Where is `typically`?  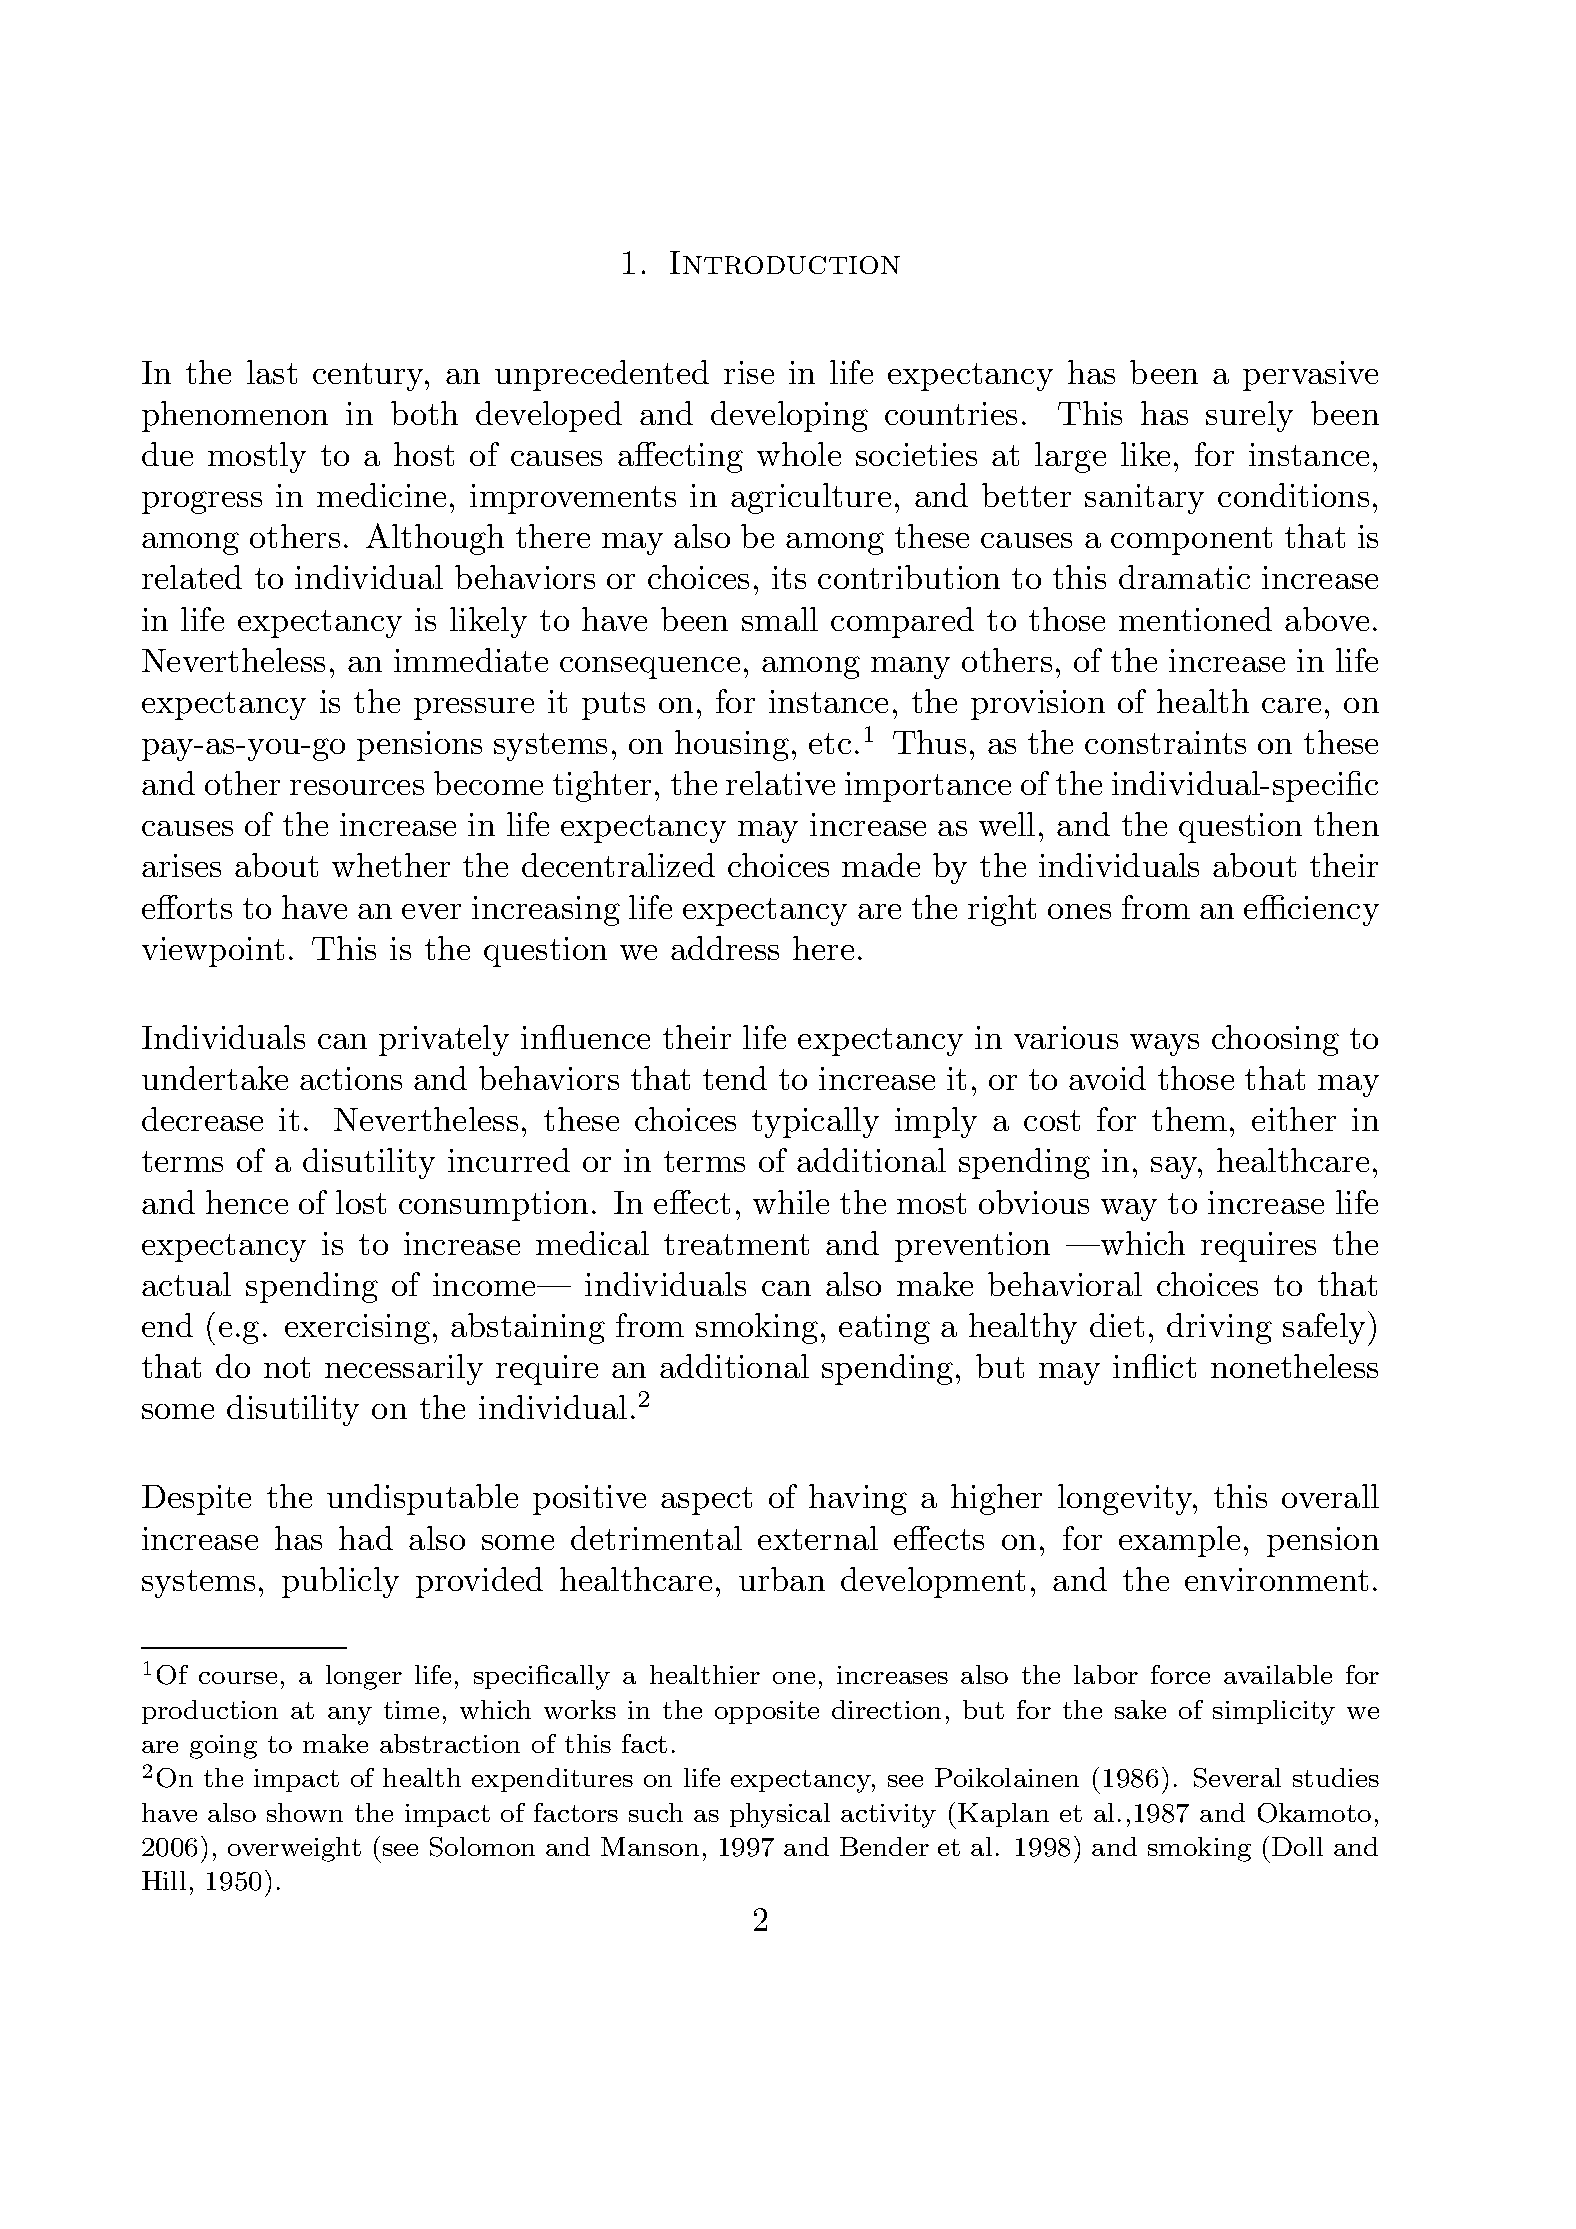 typically is located at coordinates (815, 1122).
